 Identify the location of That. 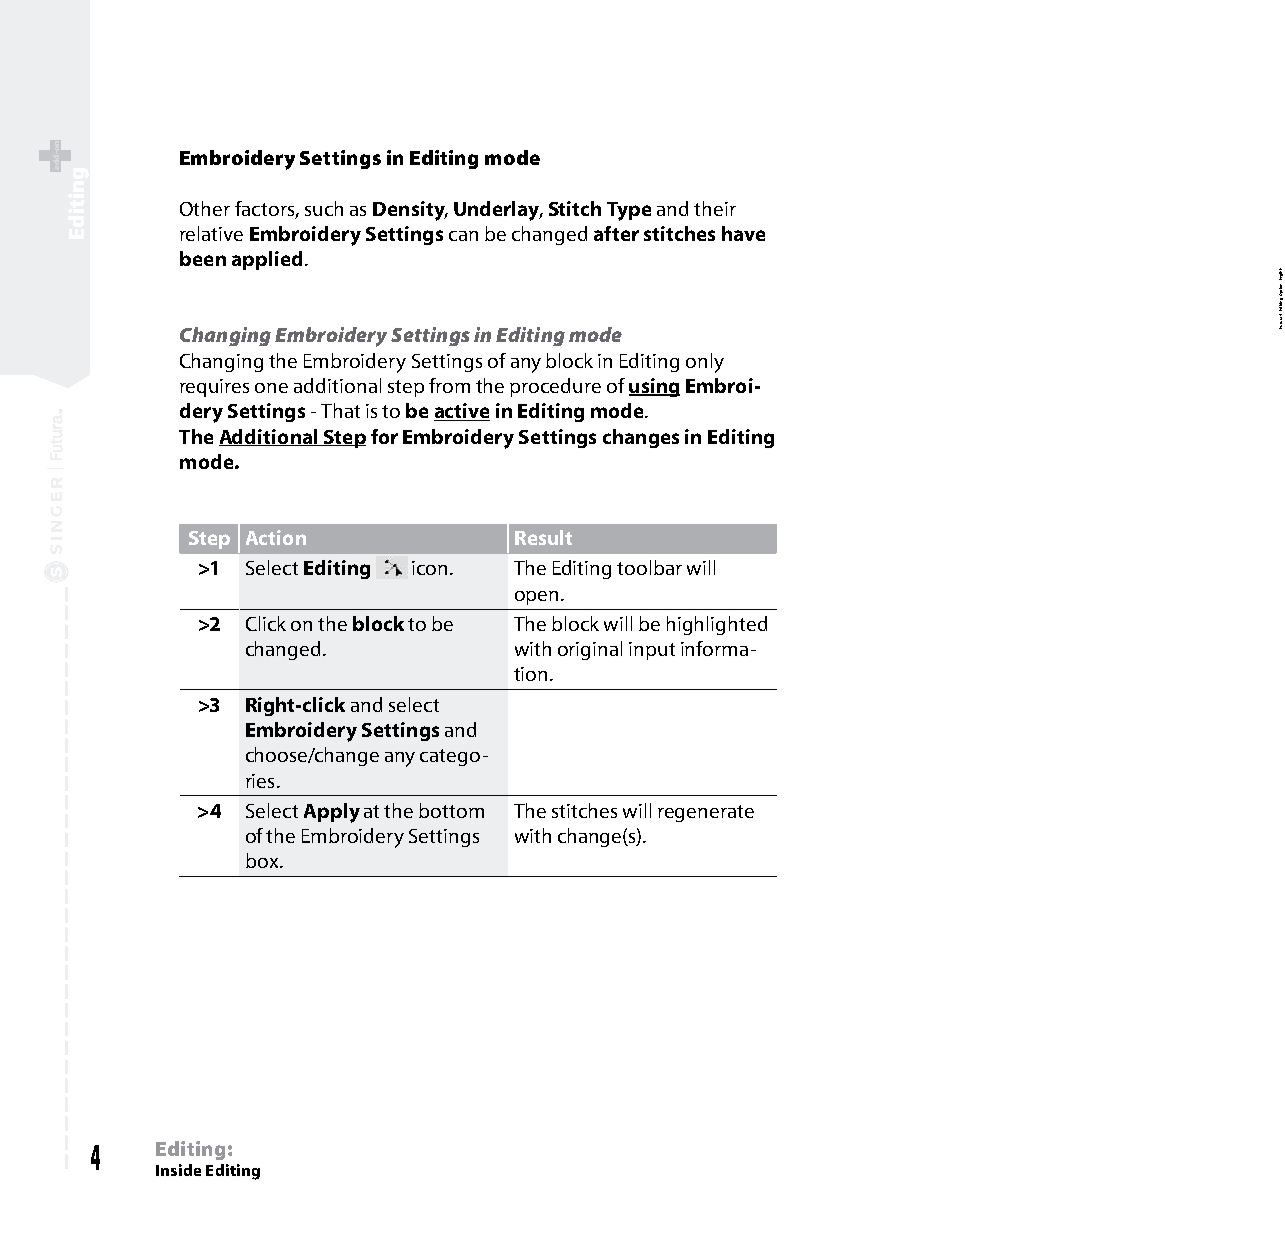
(340, 410).
